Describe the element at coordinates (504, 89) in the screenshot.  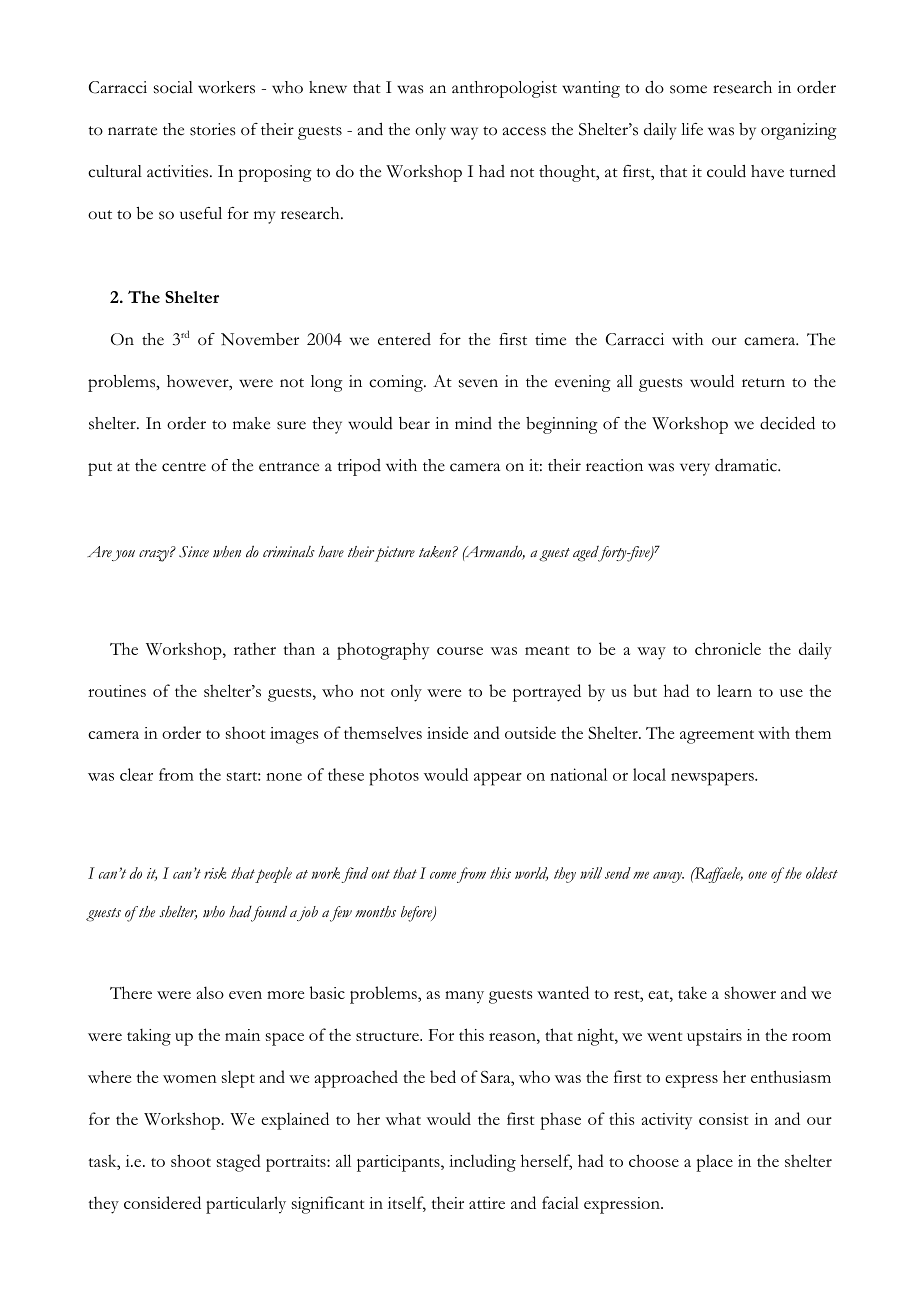
I see `anthropologist` at that location.
